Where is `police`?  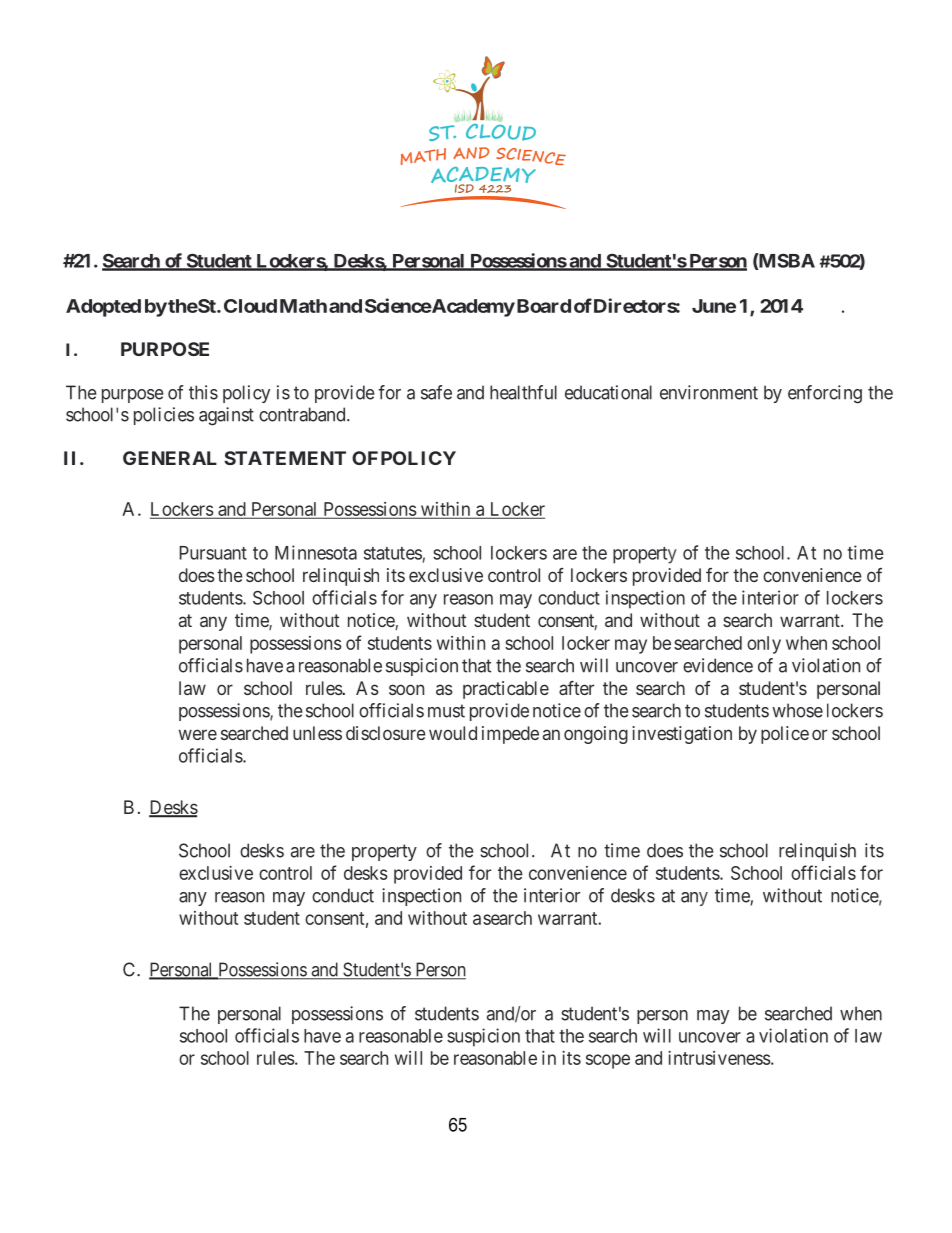
police is located at coordinates (785, 735).
